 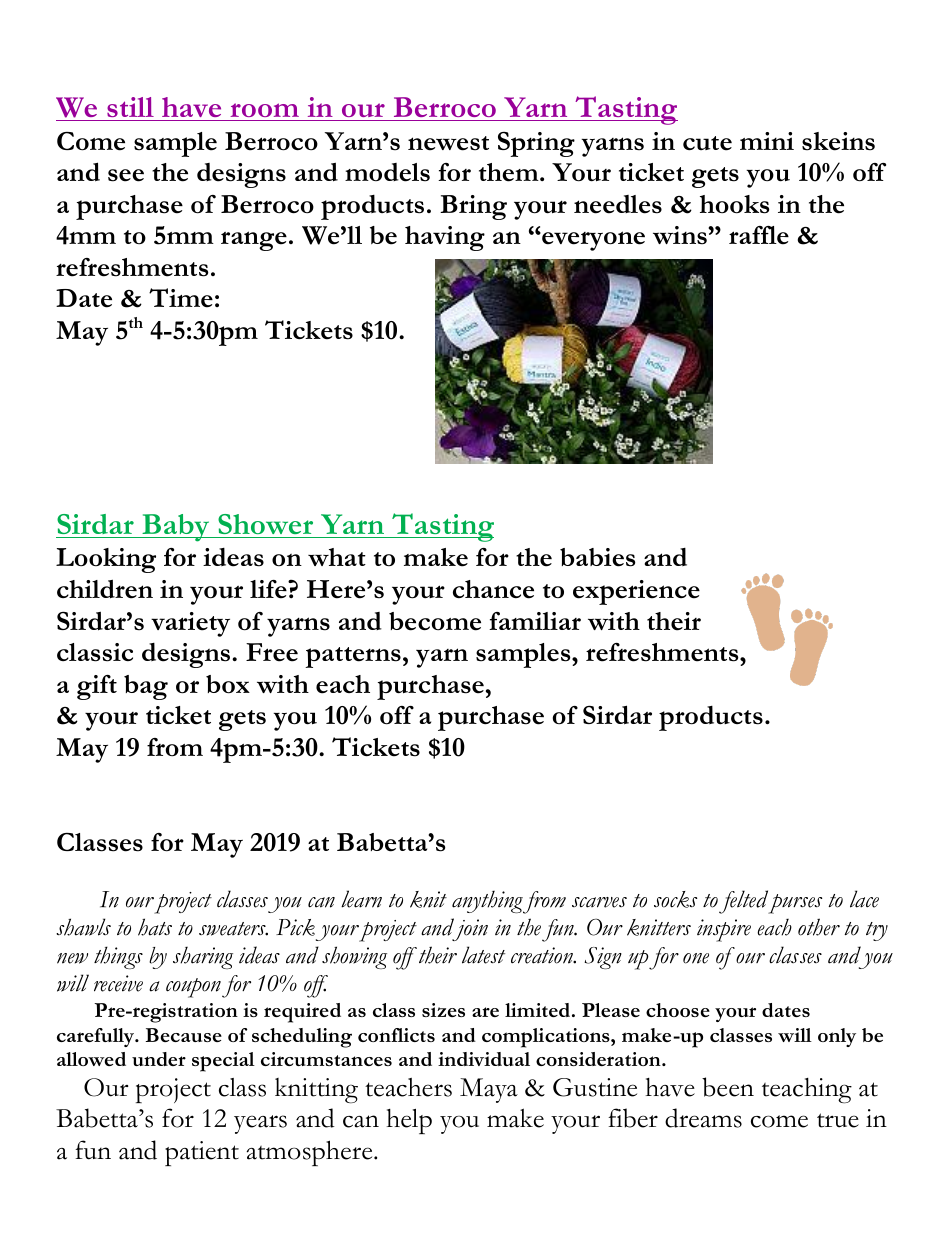 What do you see at coordinates (202, 1153) in the image?
I see `patient` at bounding box center [202, 1153].
